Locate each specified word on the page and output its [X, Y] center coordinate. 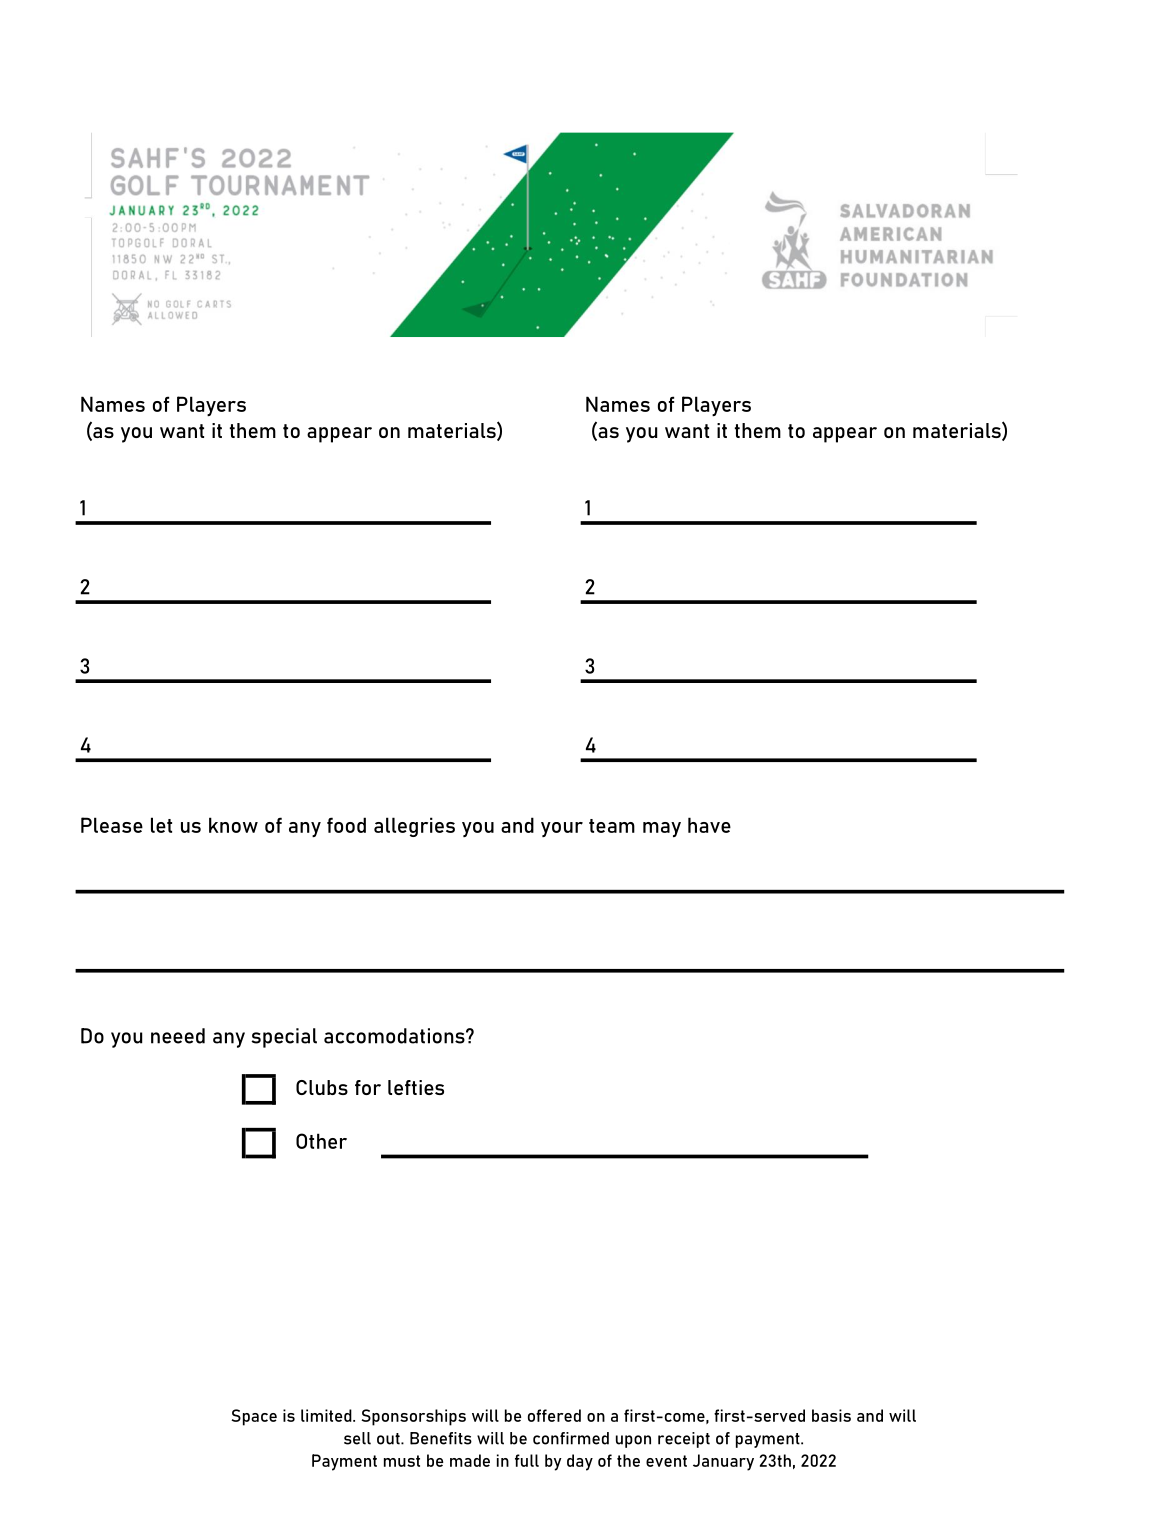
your [562, 829]
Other [321, 1141]
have [709, 825]
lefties [416, 1087]
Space [254, 1417]
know [233, 825]
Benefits [441, 1438]
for [368, 1087]
